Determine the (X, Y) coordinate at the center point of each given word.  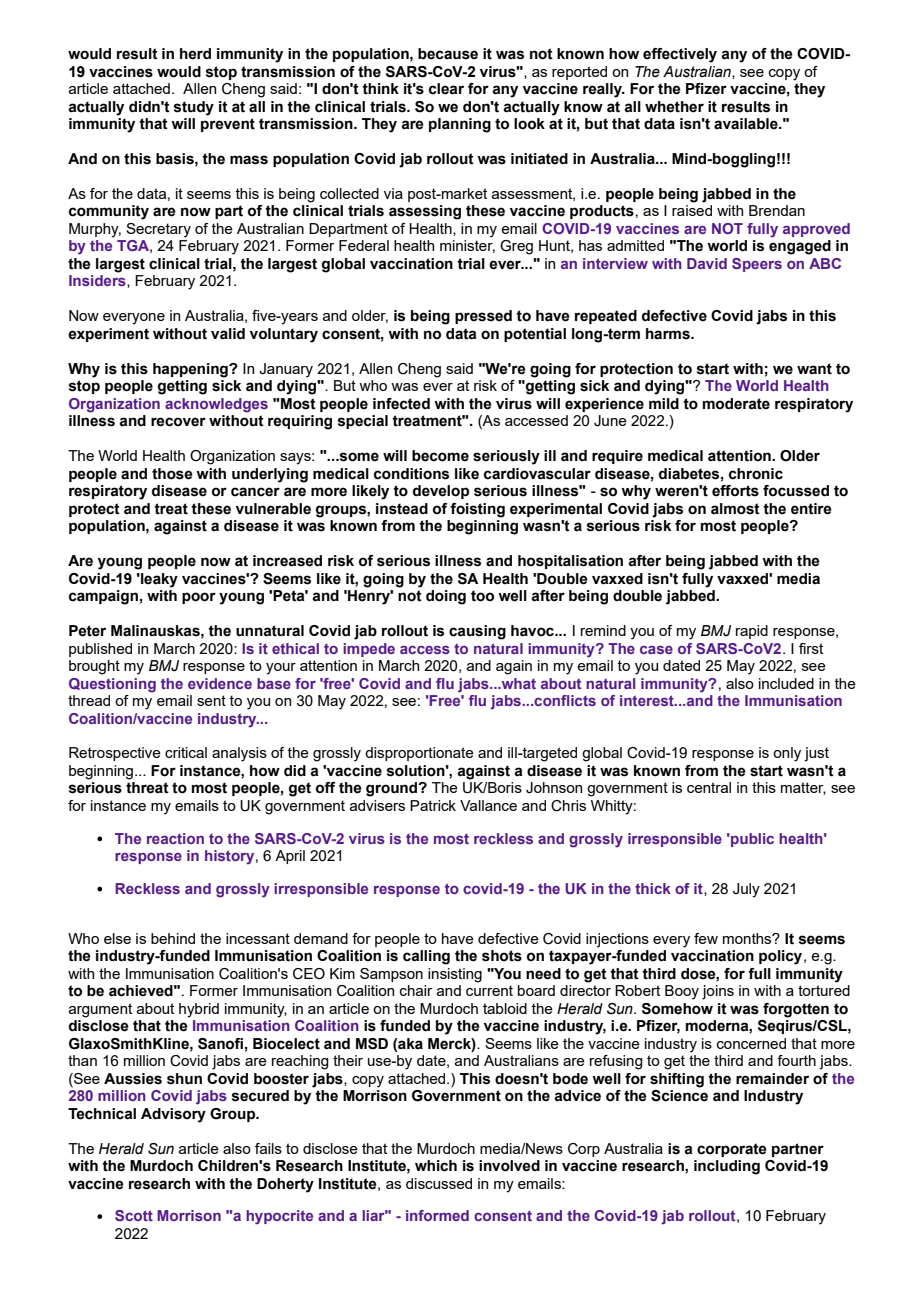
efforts (735, 491)
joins (718, 992)
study (194, 108)
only (787, 754)
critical (186, 752)
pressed (483, 317)
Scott (134, 1215)
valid (228, 334)
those (172, 474)
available (747, 124)
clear (446, 89)
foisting (477, 510)
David (707, 263)
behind (173, 938)
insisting (455, 975)
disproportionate (419, 754)
